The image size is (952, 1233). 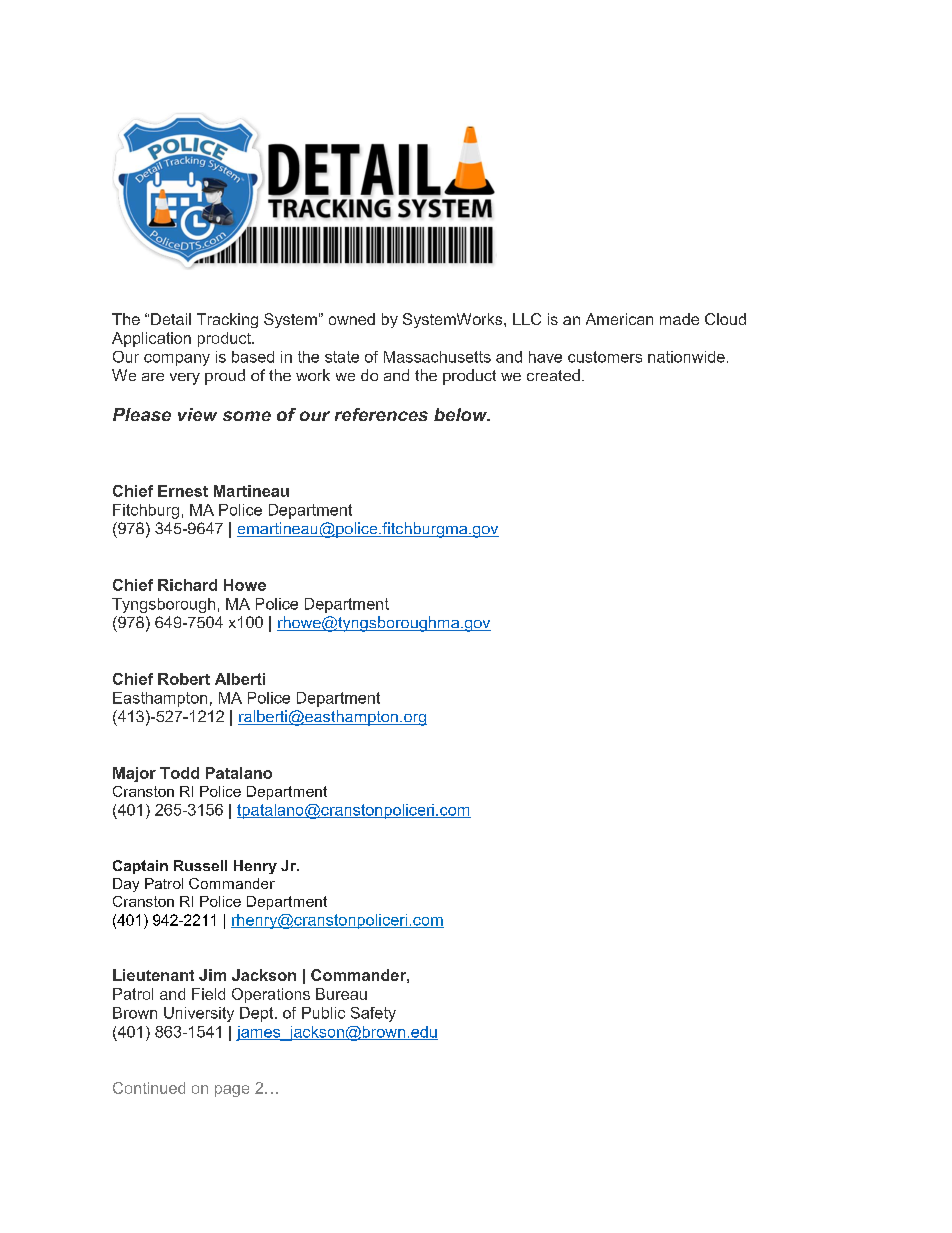 I want to click on company, so click(x=177, y=360).
